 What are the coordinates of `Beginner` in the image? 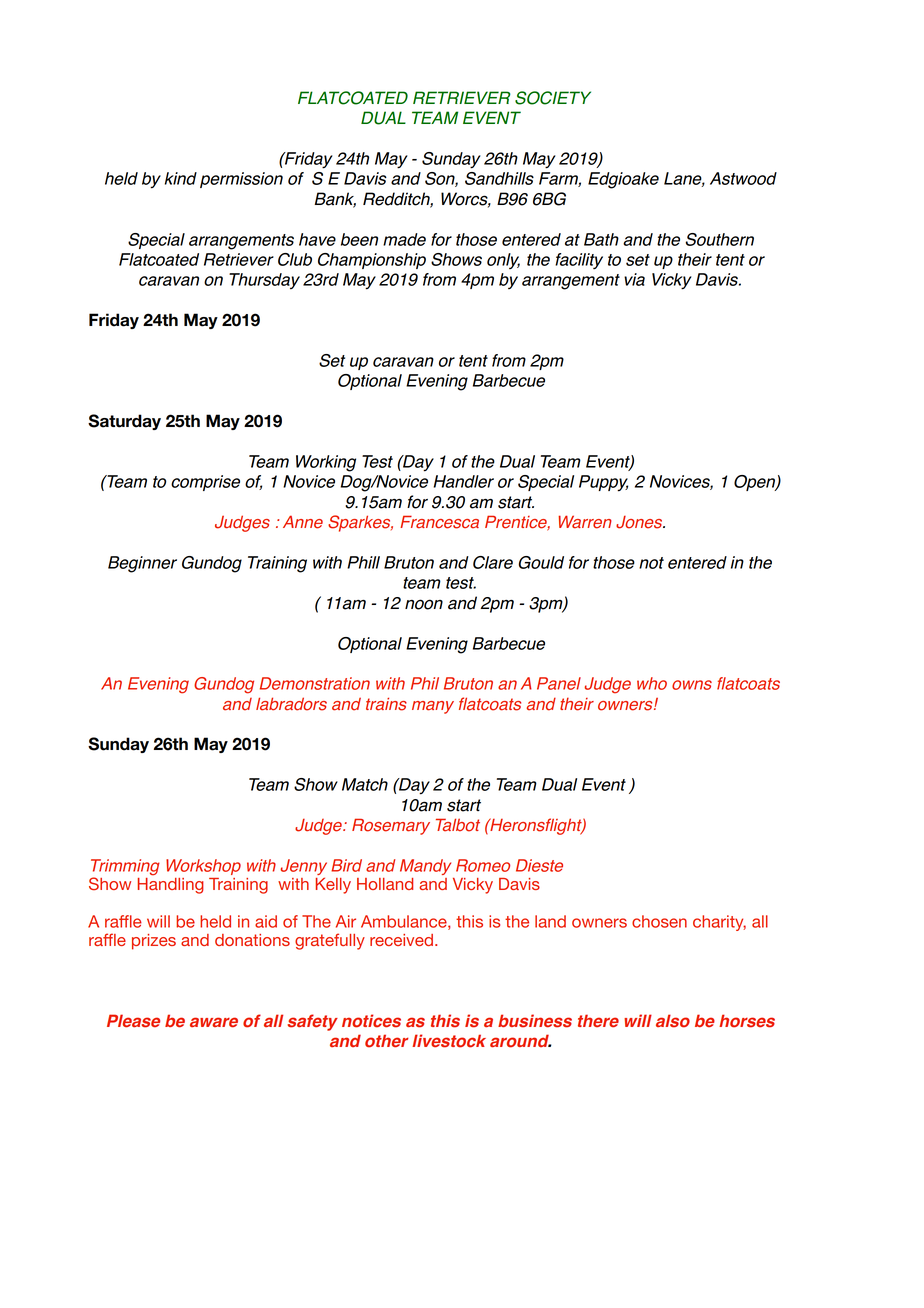 It's located at (142, 564).
